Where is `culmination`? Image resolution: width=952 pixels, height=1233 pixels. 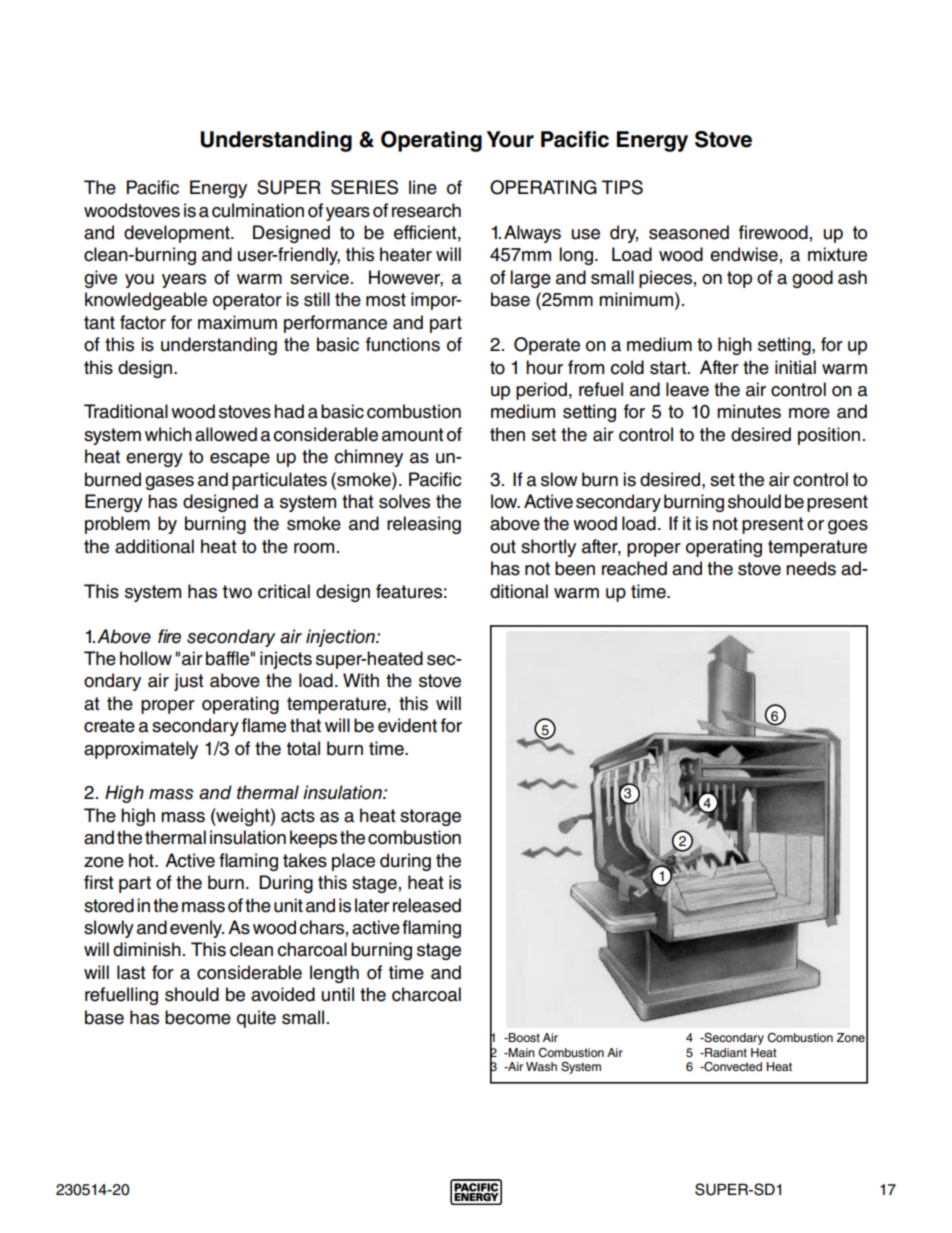
culmination is located at coordinates (258, 210).
